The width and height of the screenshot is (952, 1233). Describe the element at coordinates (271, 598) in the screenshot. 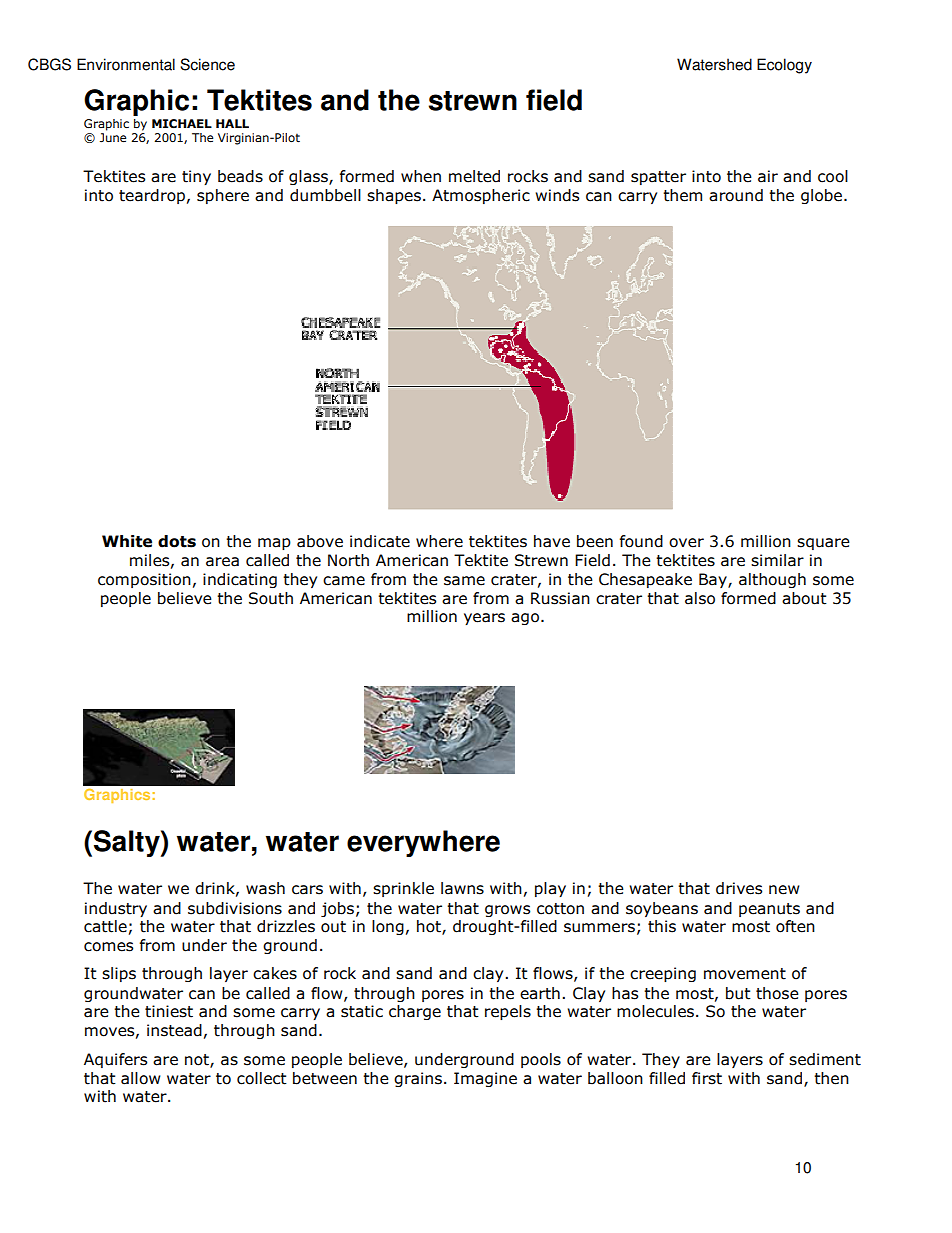

I see `South` at that location.
